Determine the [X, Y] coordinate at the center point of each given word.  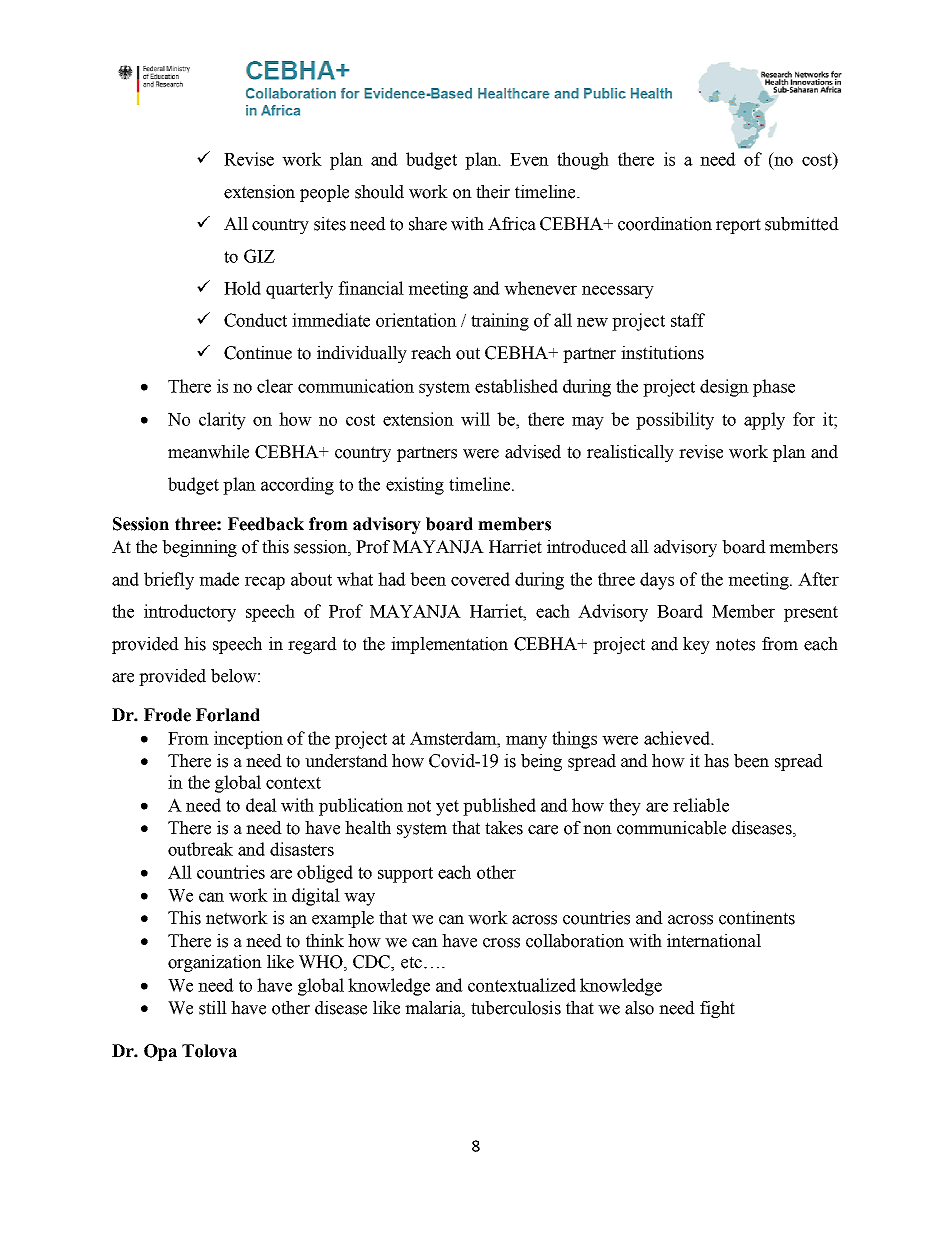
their [493, 192]
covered [480, 579]
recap [265, 583]
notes [735, 644]
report [738, 226]
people [324, 193]
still [213, 1008]
